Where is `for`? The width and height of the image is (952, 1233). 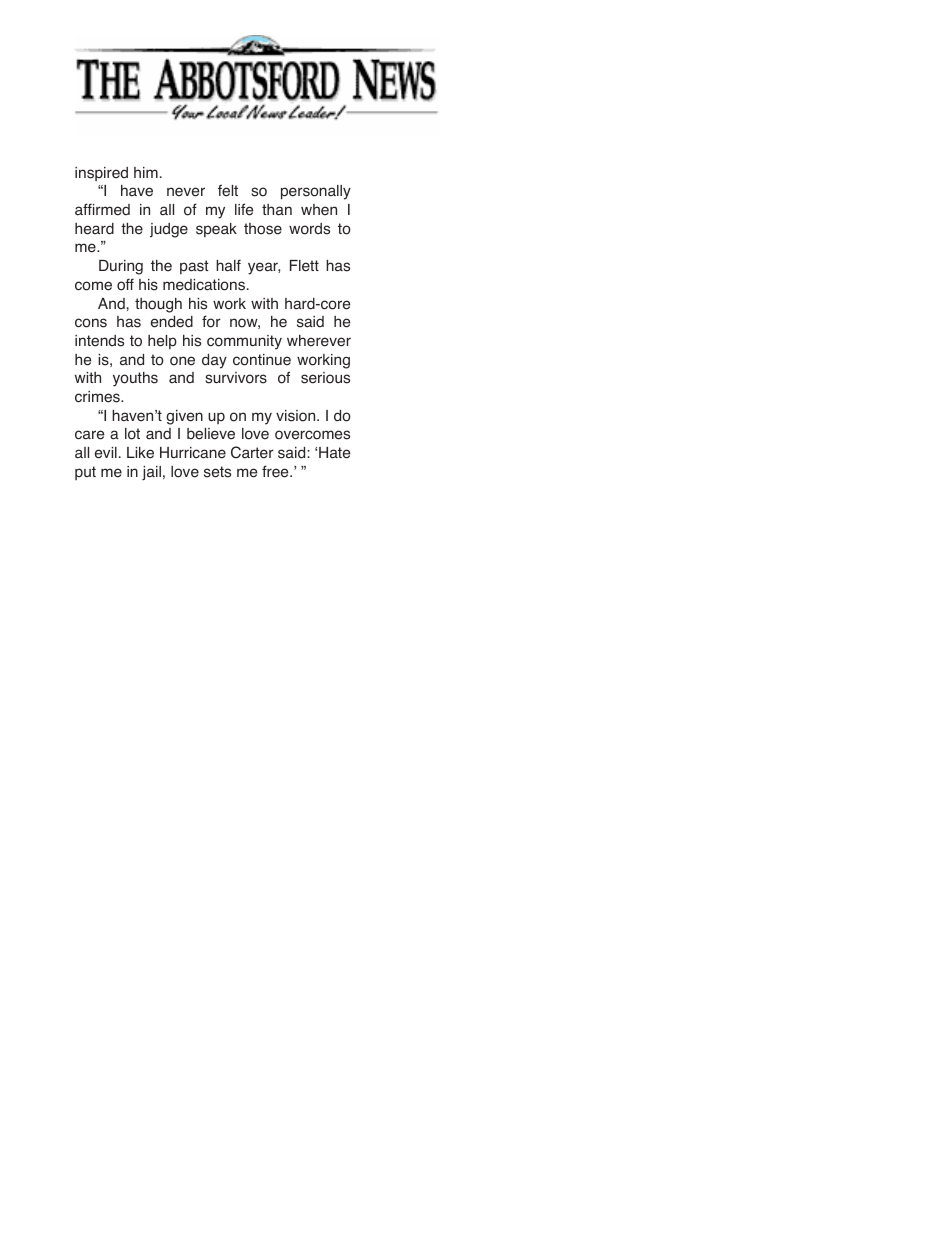 for is located at coordinates (211, 321).
